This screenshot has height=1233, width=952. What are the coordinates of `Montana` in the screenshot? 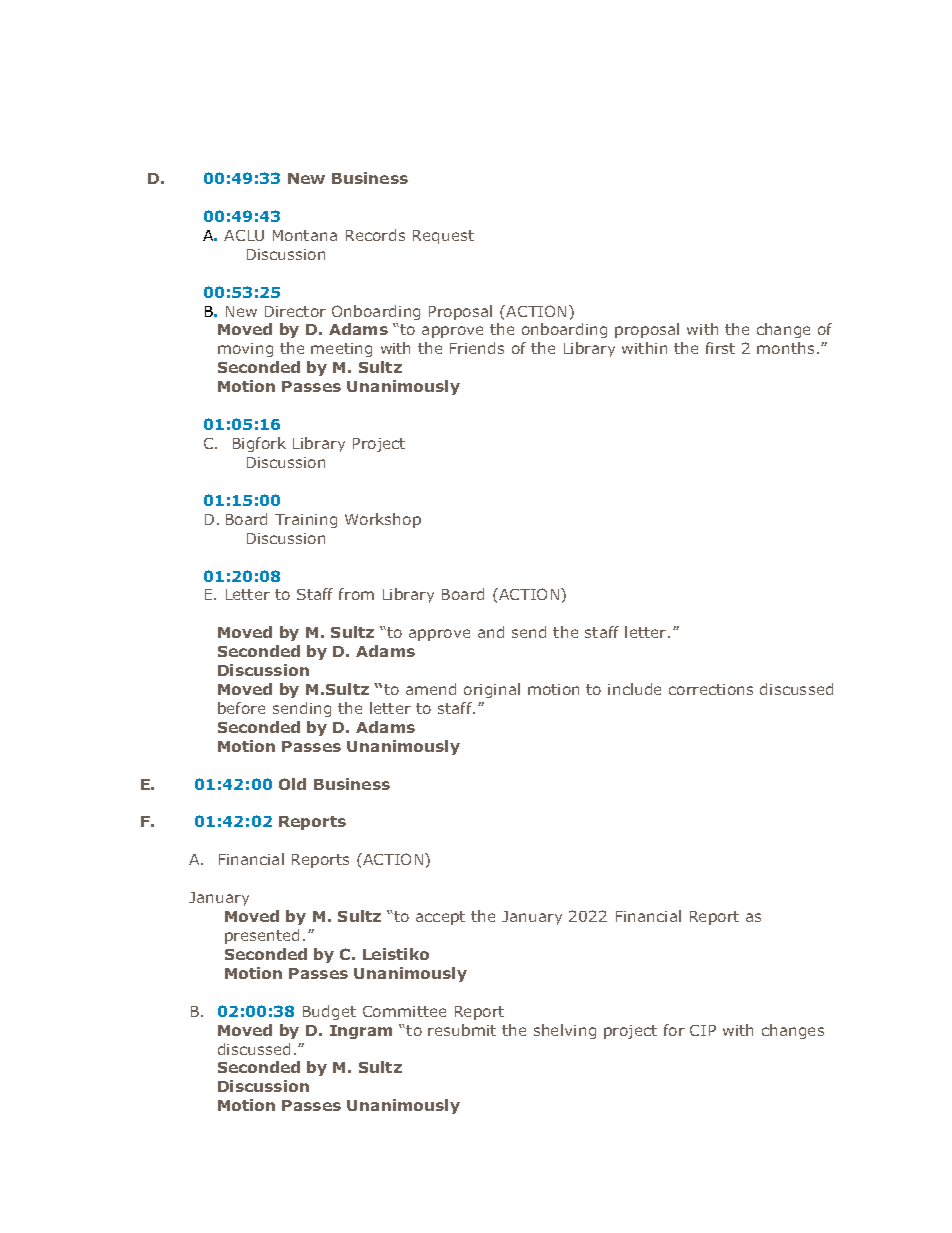 It's located at (305, 235).
